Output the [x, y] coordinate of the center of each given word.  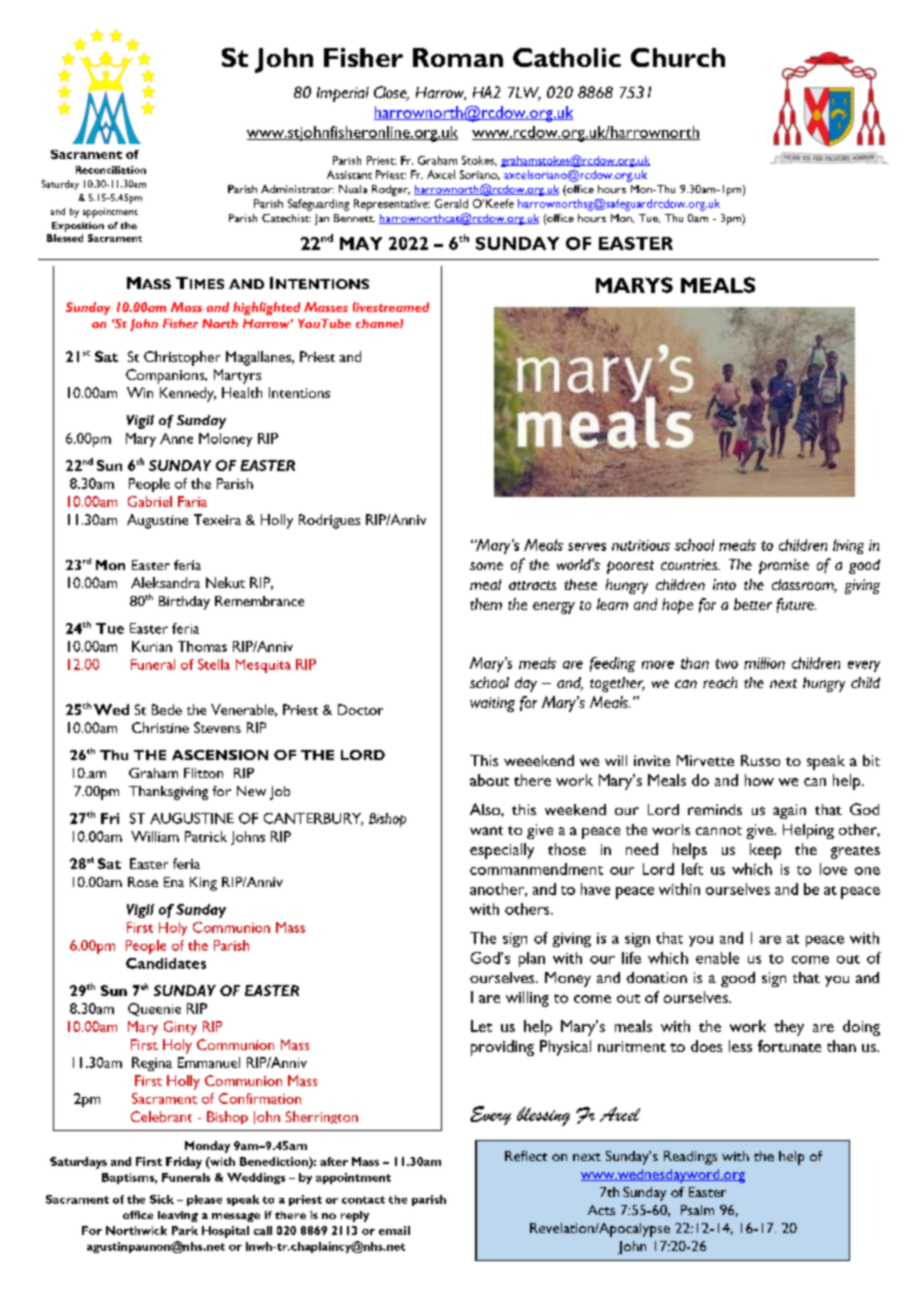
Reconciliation [111, 170]
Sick [162, 1199]
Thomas [202, 646]
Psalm [697, 1210]
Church [678, 57]
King [203, 884]
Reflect [526, 1156]
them [486, 604]
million [764, 663]
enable [717, 958]
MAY [361, 243]
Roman [458, 57]
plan [532, 959]
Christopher [182, 358]
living [848, 546]
